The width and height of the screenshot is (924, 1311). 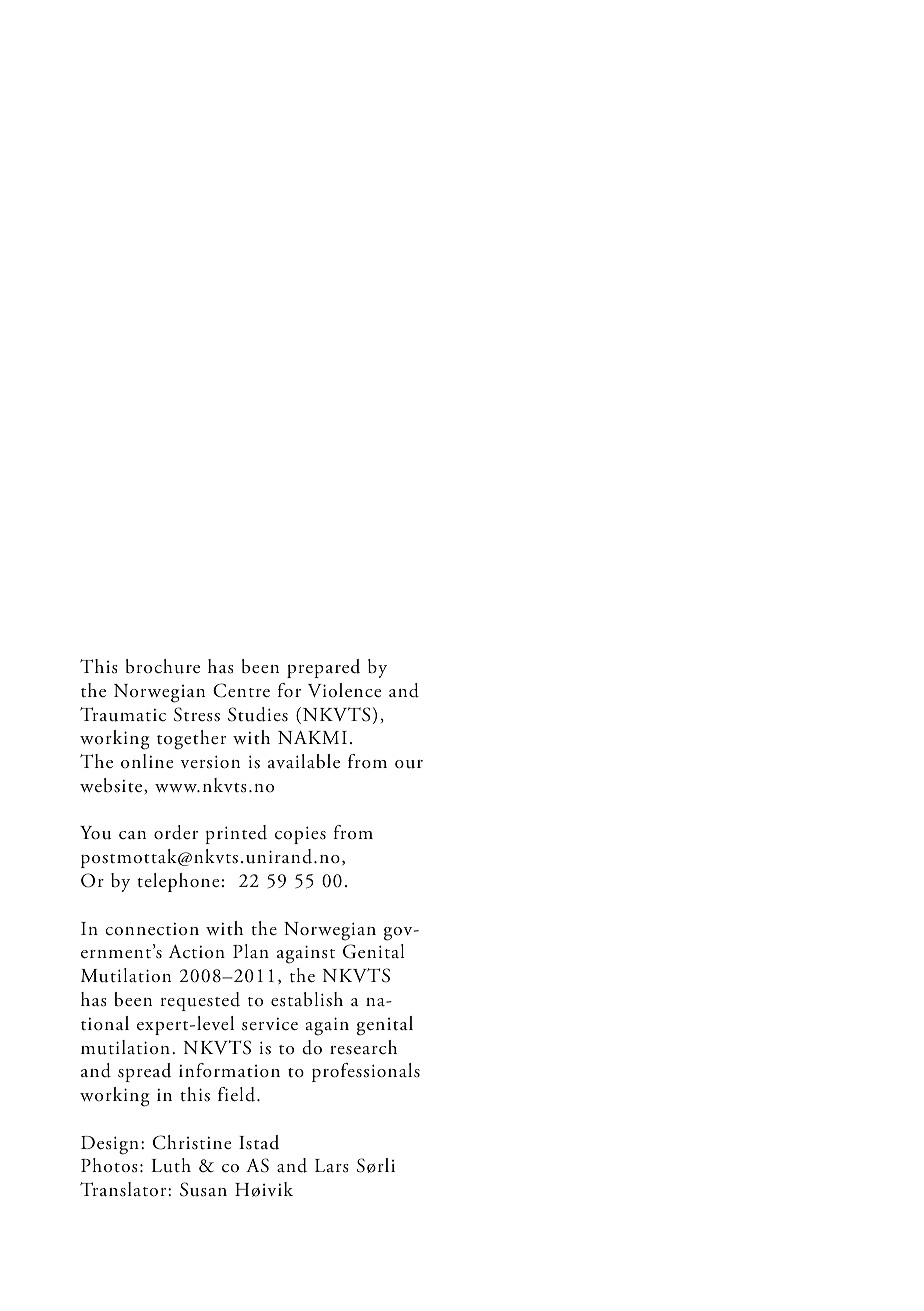 I want to click on service, so click(x=270, y=1024).
